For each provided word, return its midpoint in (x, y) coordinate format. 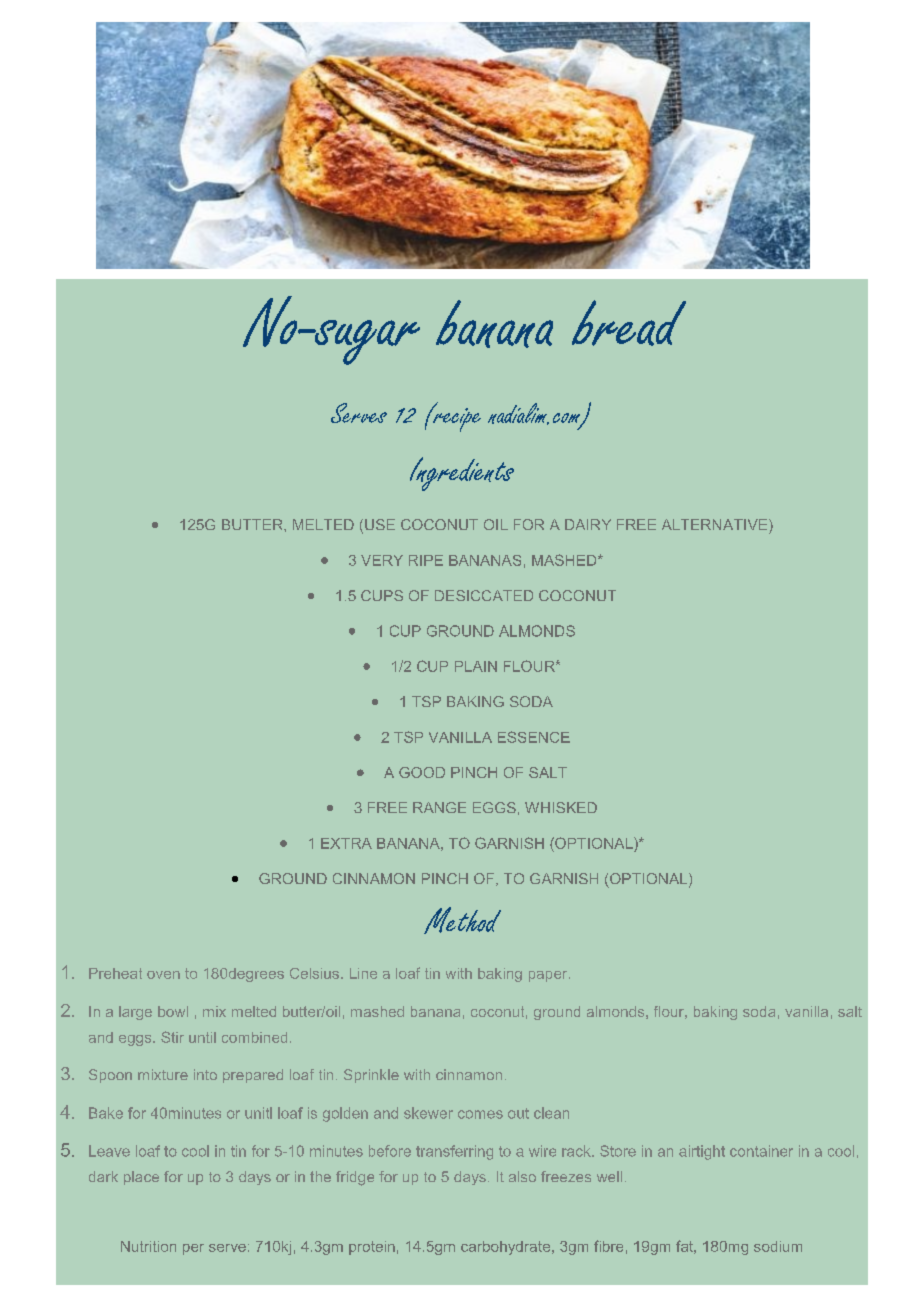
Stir (172, 1037)
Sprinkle (371, 1076)
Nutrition (148, 1246)
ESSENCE (534, 737)
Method (462, 920)
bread (629, 323)
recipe (456, 418)
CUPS (382, 595)
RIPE (426, 560)
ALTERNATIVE (716, 524)
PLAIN (476, 666)
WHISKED (561, 807)
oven (163, 975)
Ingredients (462, 474)
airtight (702, 1152)
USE (380, 524)
